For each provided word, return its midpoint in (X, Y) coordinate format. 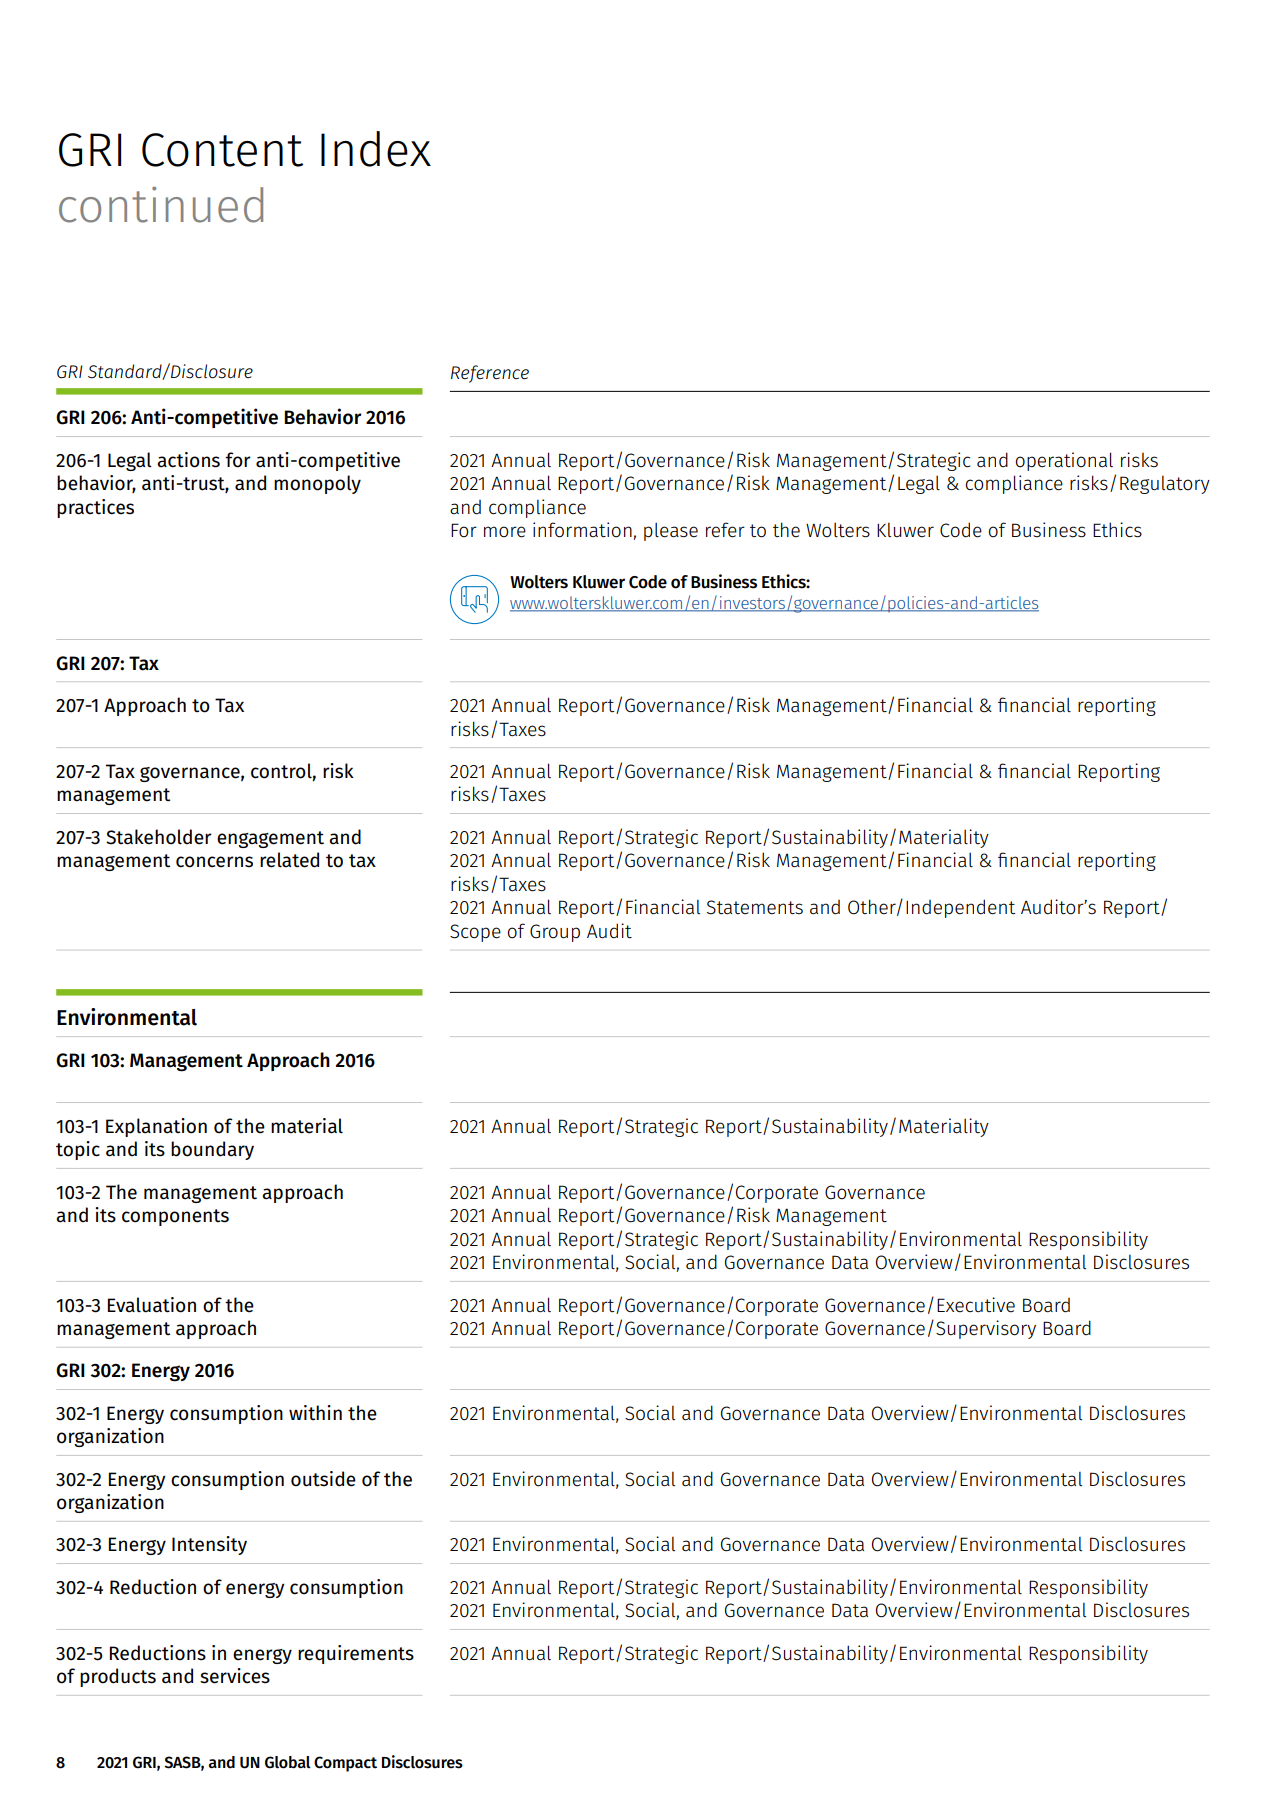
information (583, 531)
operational (1064, 461)
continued (161, 204)
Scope (475, 933)
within (315, 1412)
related (289, 860)
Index (376, 149)
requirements (356, 1654)
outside (323, 1479)
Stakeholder (159, 837)
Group (555, 933)
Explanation (156, 1127)
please (671, 531)
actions (188, 460)
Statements (755, 907)
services (235, 1676)
